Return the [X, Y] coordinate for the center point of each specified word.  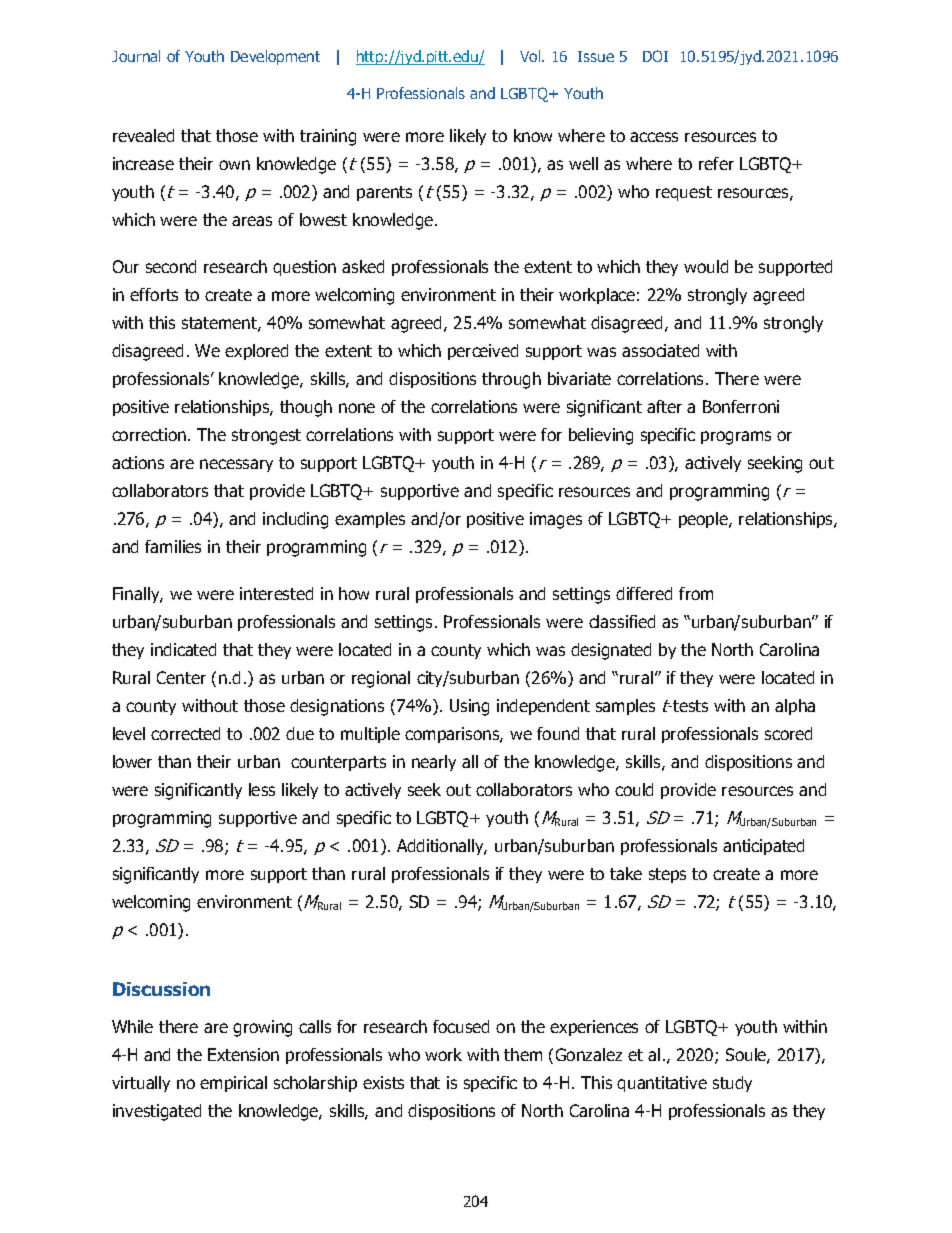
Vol [531, 56]
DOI [655, 56]
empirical [233, 1084]
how [354, 593]
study [732, 1084]
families [173, 546]
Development [275, 57]
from [696, 593]
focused [461, 1026]
